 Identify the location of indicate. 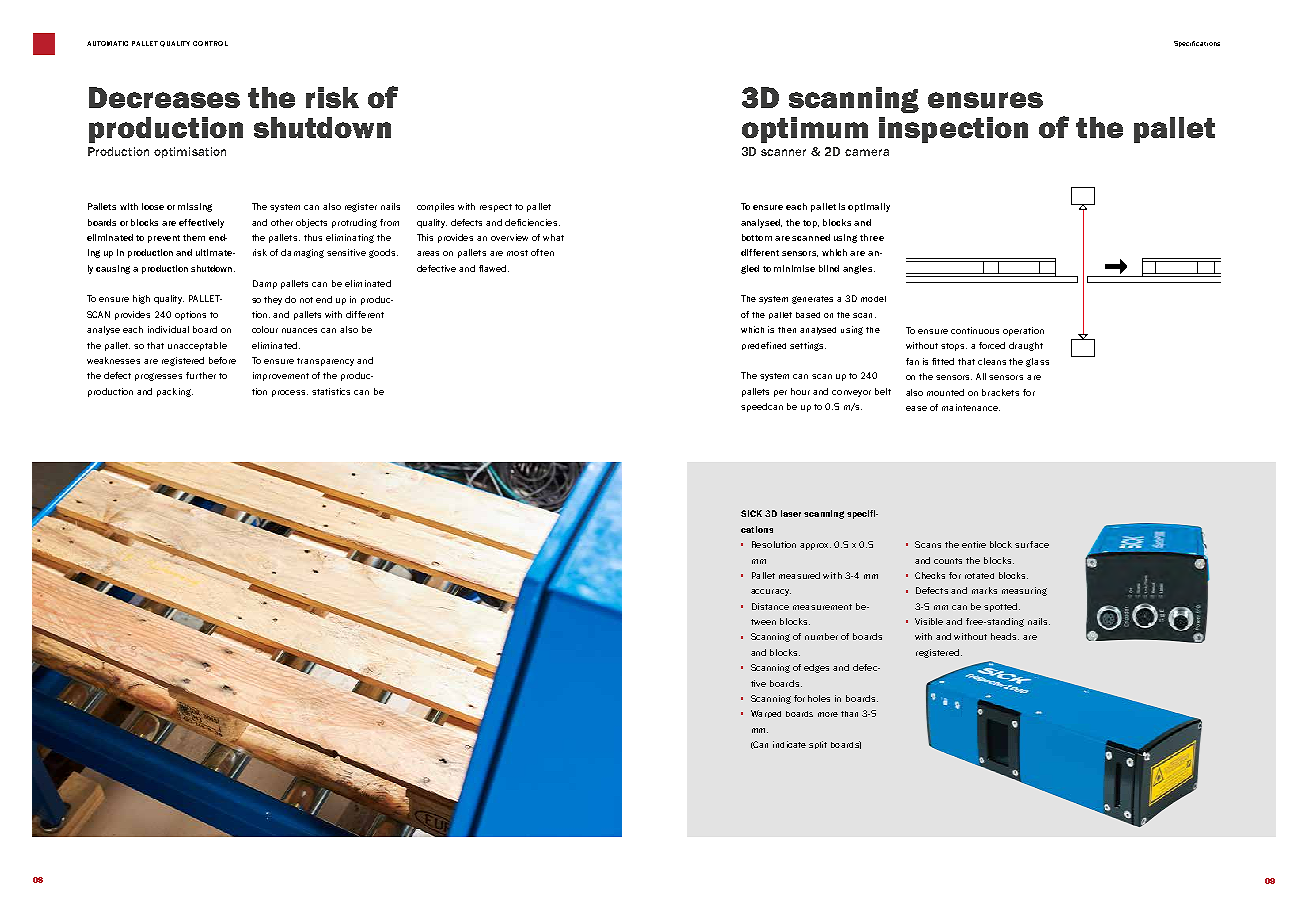
(789, 744).
